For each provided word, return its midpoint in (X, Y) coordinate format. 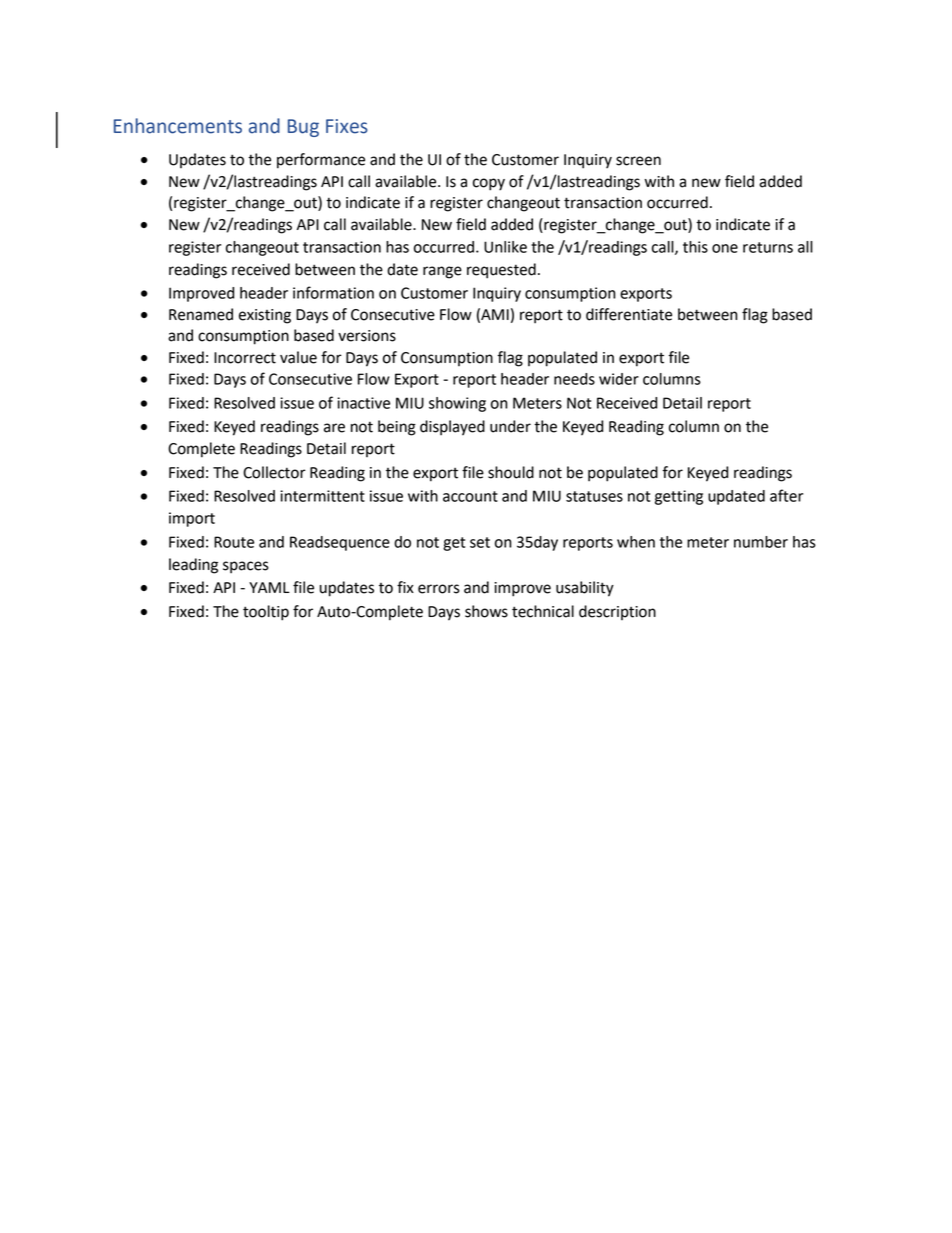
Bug (303, 128)
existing (265, 316)
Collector (274, 472)
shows (486, 611)
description (617, 612)
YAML (269, 587)
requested (501, 271)
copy (489, 184)
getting (679, 497)
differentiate (629, 314)
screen (638, 161)
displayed (452, 428)
